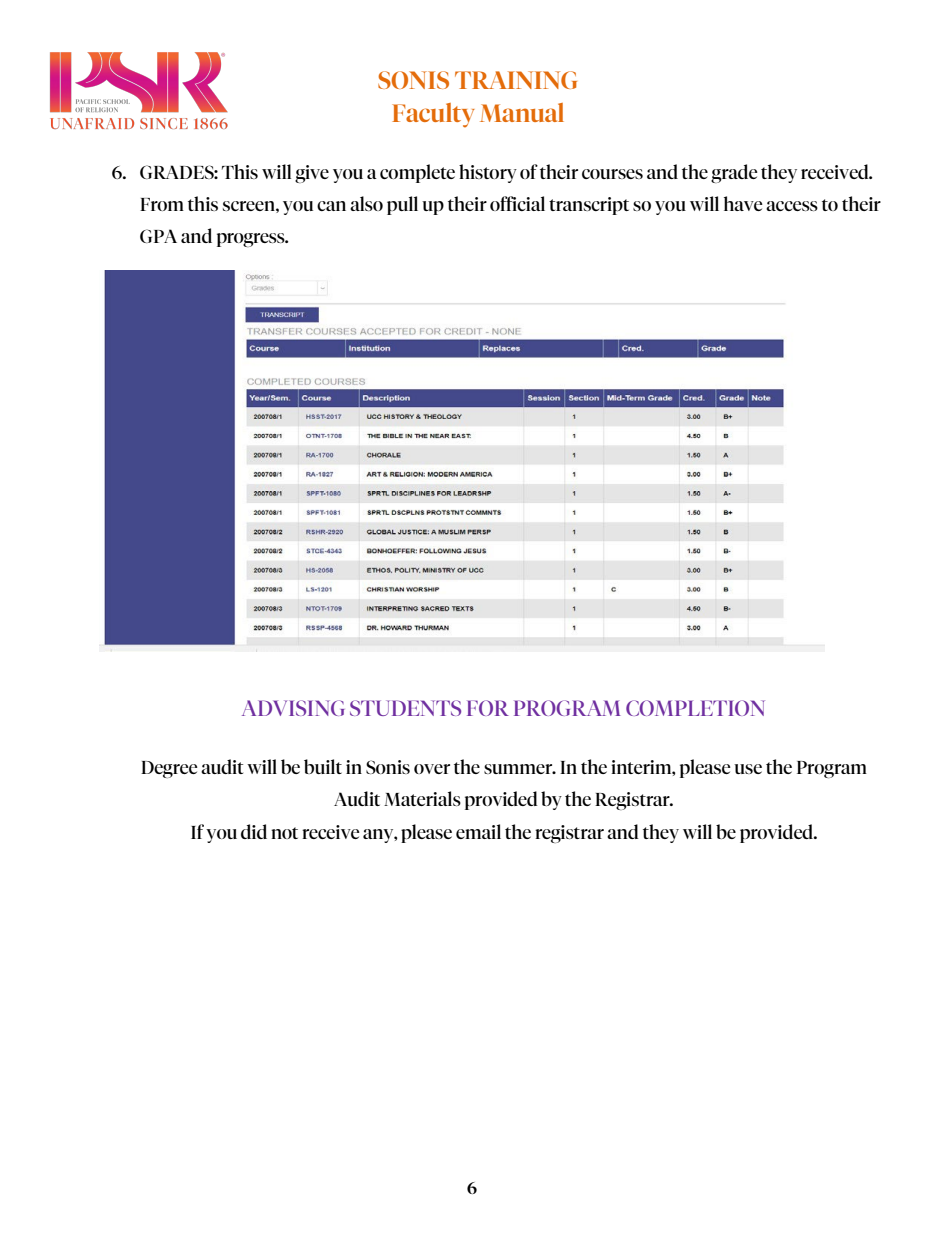 Image resolution: width=952 pixels, height=1233 pixels. What do you see at coordinates (254, 831) in the document?
I see `did` at bounding box center [254, 831].
